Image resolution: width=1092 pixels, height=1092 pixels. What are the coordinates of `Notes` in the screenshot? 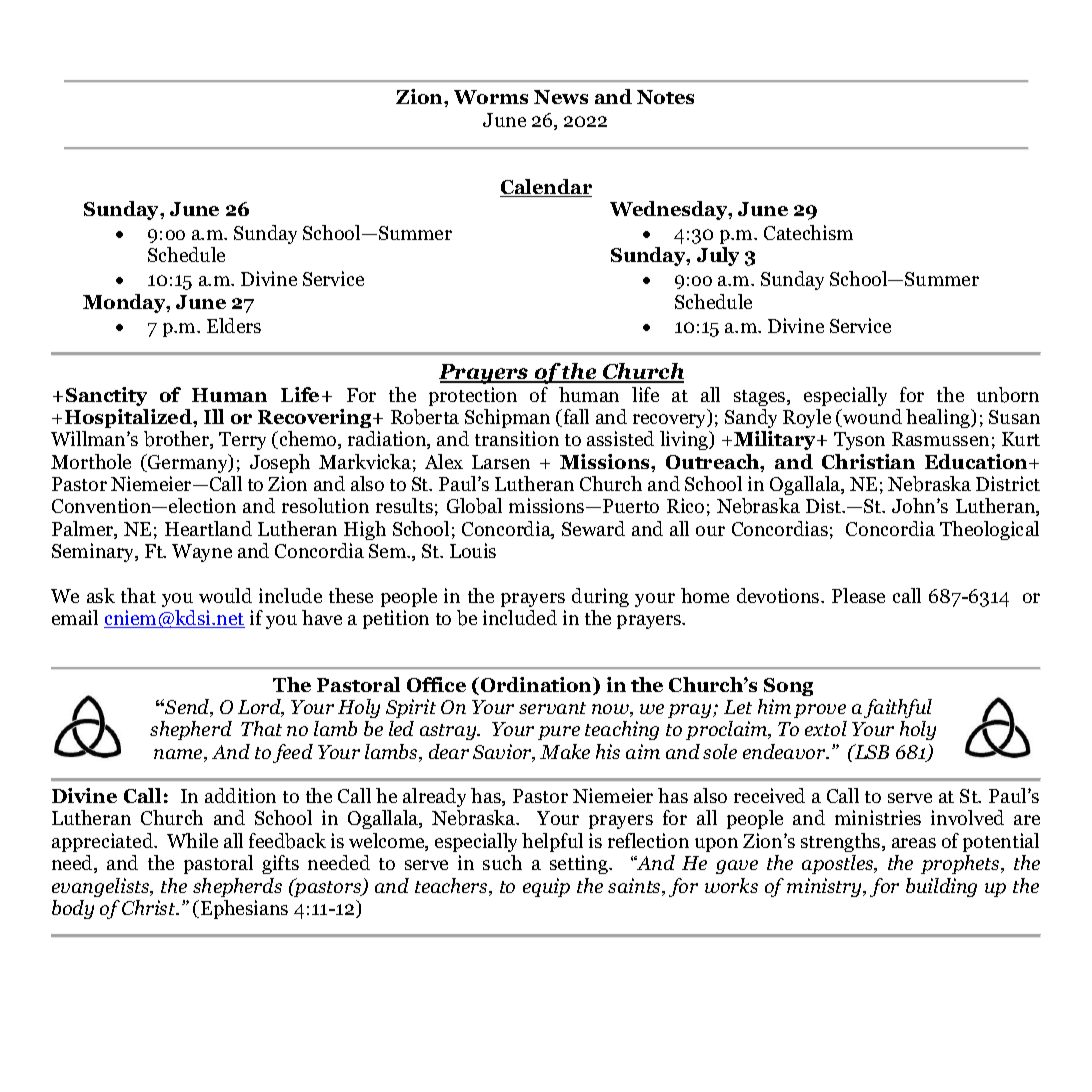 It's located at (665, 97).
